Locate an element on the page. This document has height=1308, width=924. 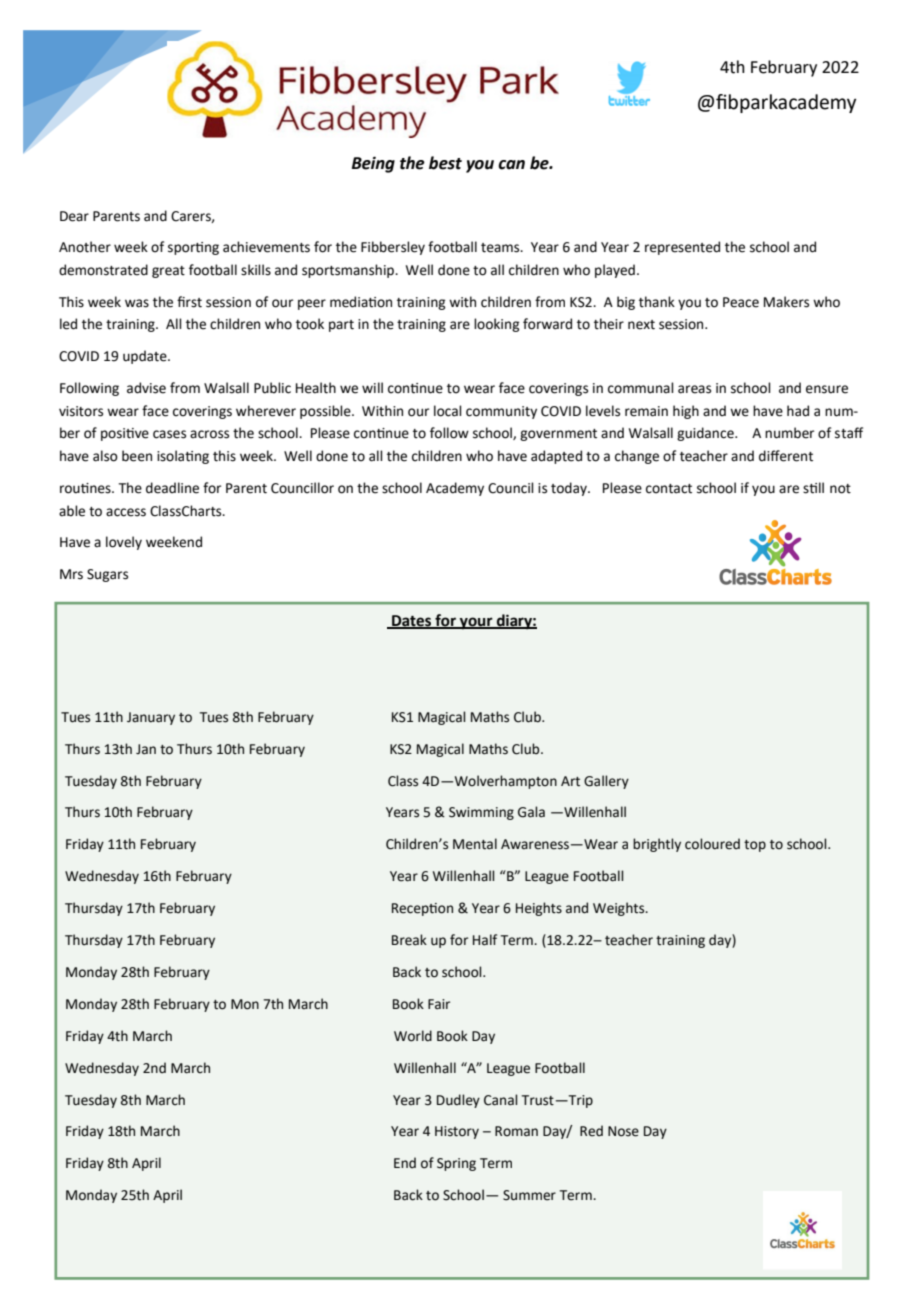
January is located at coordinates (151, 718).
